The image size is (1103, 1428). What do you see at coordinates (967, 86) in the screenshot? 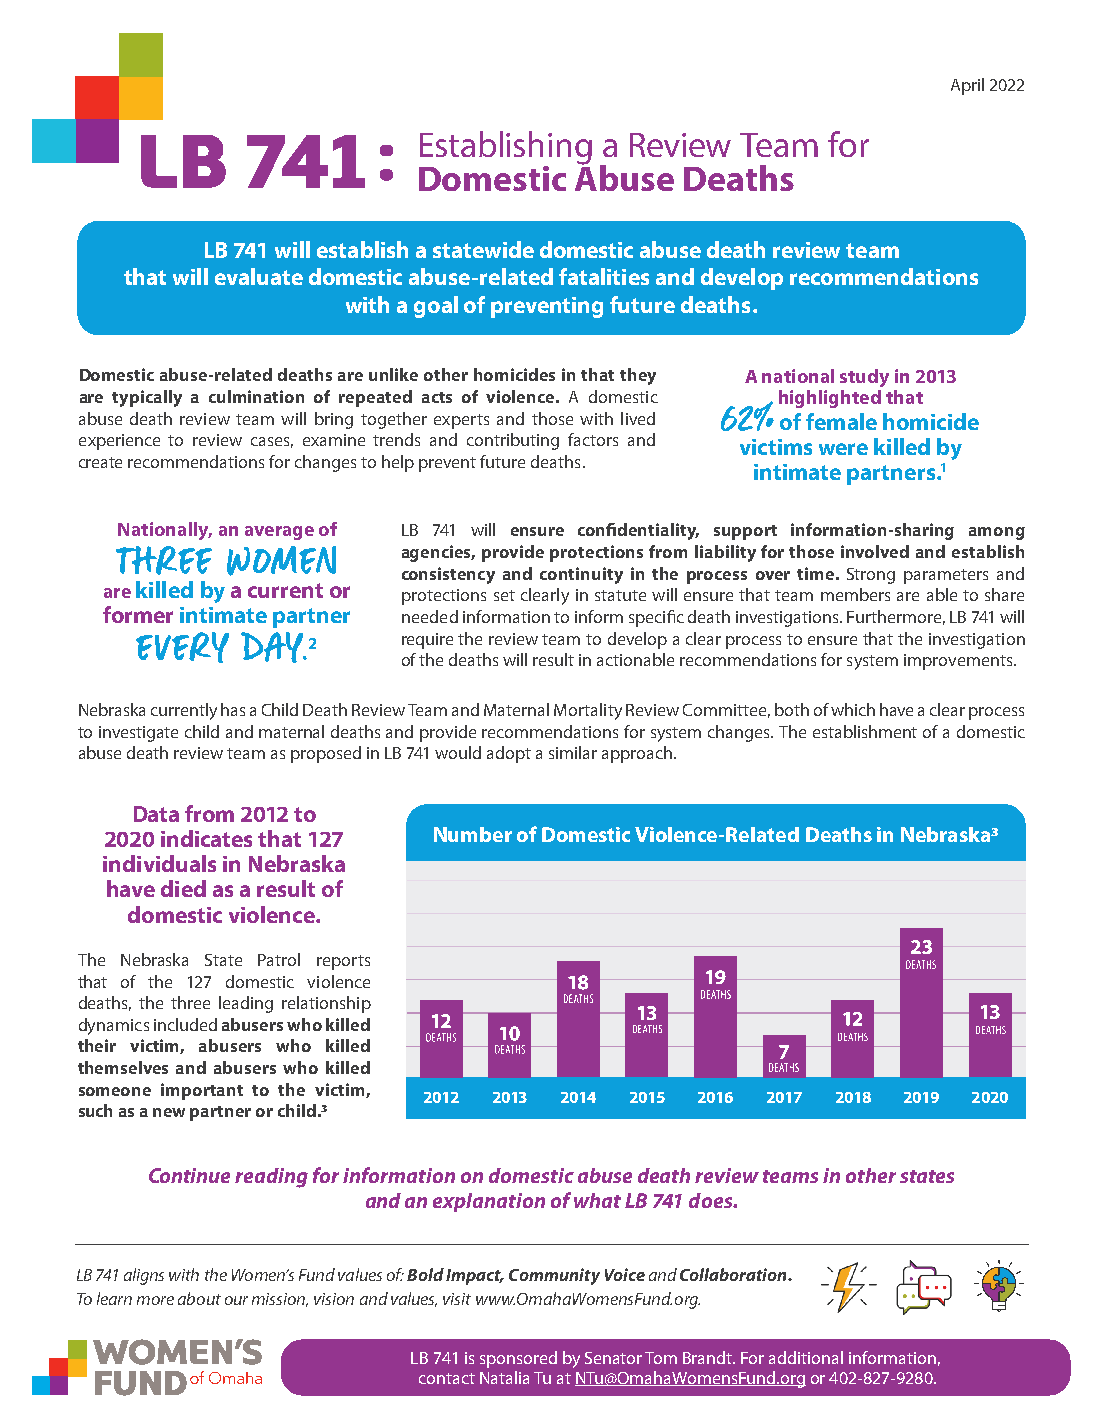
I see `April` at bounding box center [967, 86].
